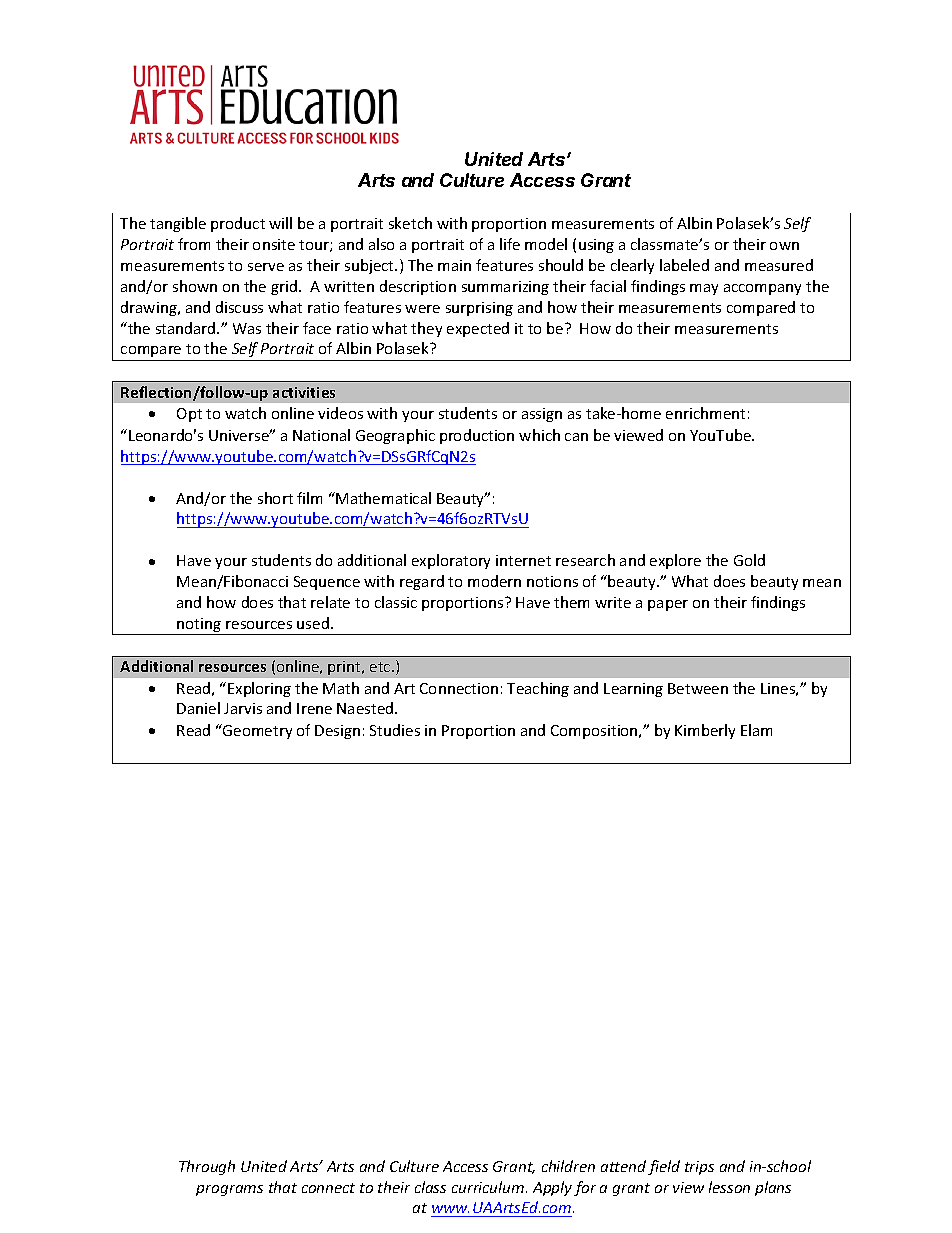  I want to click on Kimberly, so click(705, 731).
